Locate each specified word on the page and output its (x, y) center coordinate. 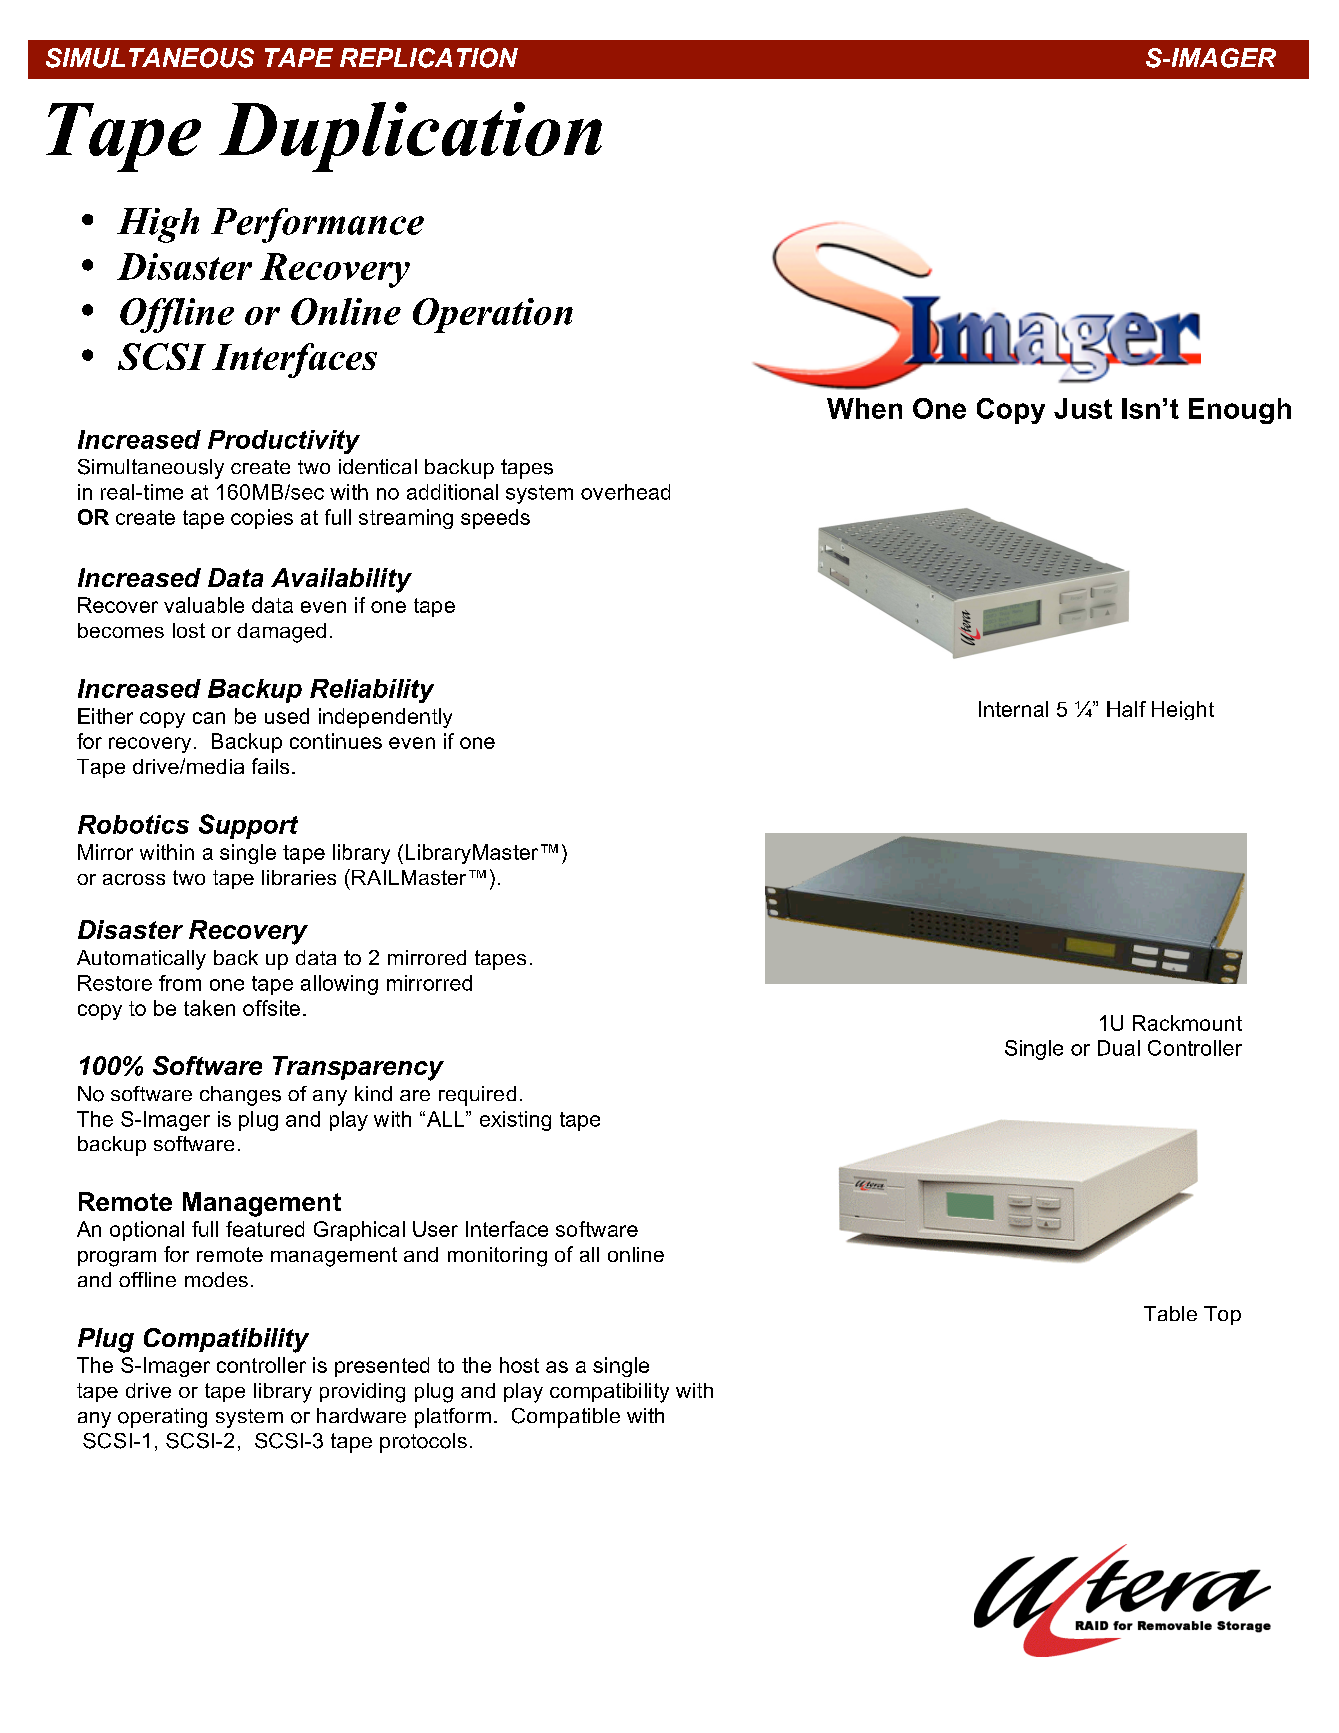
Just (1083, 408)
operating (162, 1418)
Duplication (410, 137)
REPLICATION (429, 58)
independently (385, 718)
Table (1170, 1313)
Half (1126, 709)
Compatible (566, 1418)
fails (270, 766)
